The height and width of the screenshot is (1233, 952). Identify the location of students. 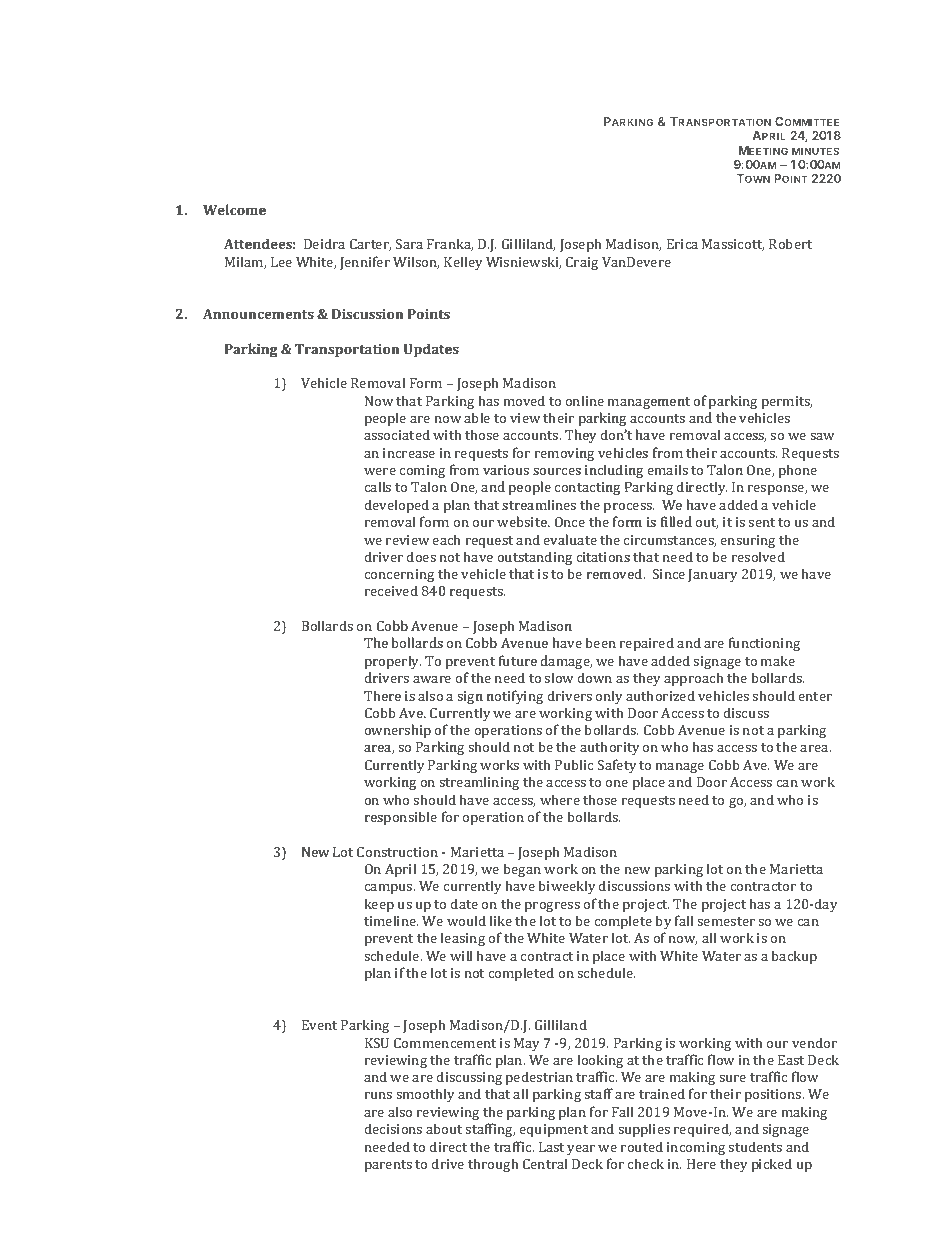
(755, 1146).
